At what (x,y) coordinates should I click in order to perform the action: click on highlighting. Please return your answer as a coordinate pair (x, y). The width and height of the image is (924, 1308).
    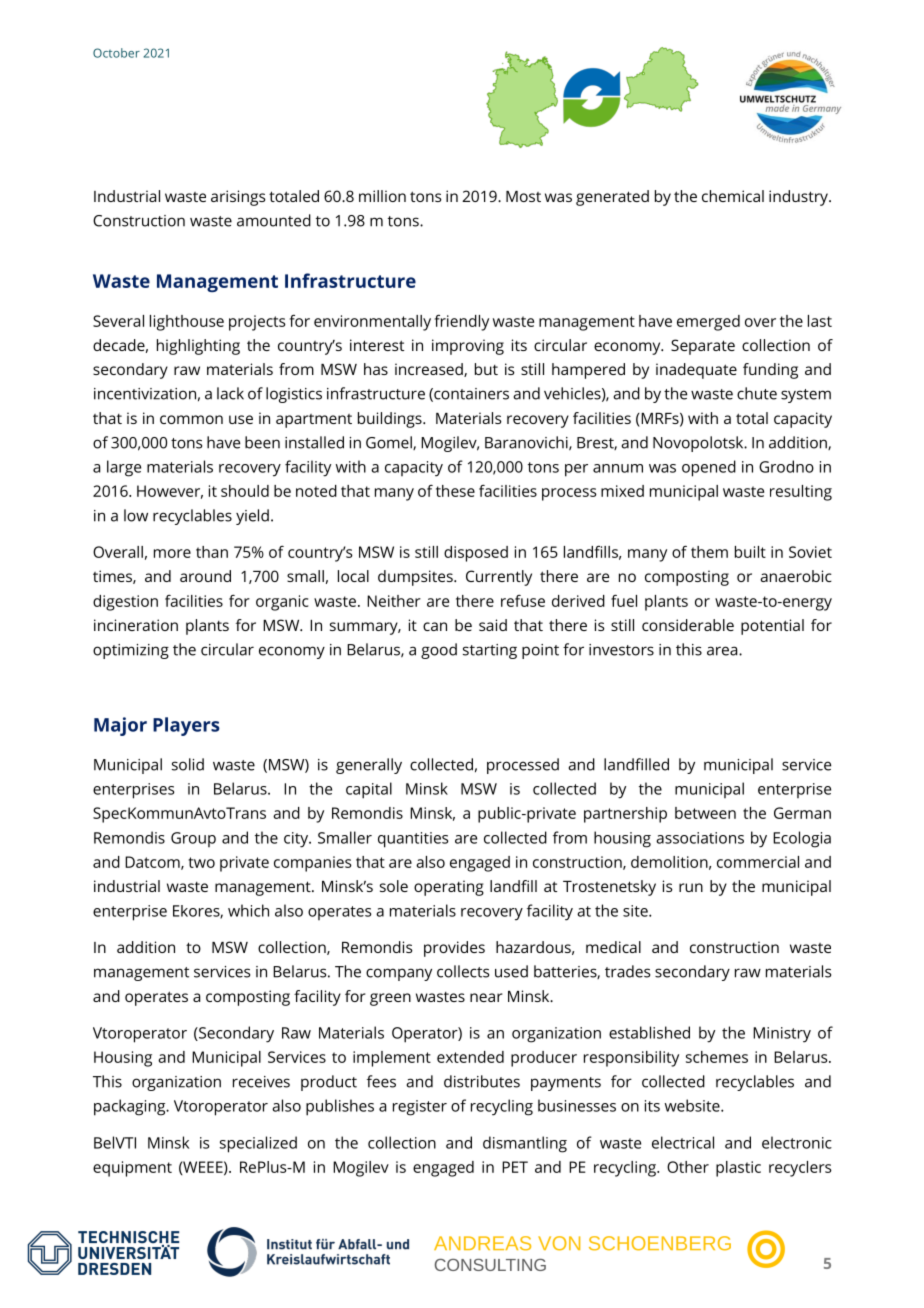
    Looking at the image, I should click on (198, 347).
